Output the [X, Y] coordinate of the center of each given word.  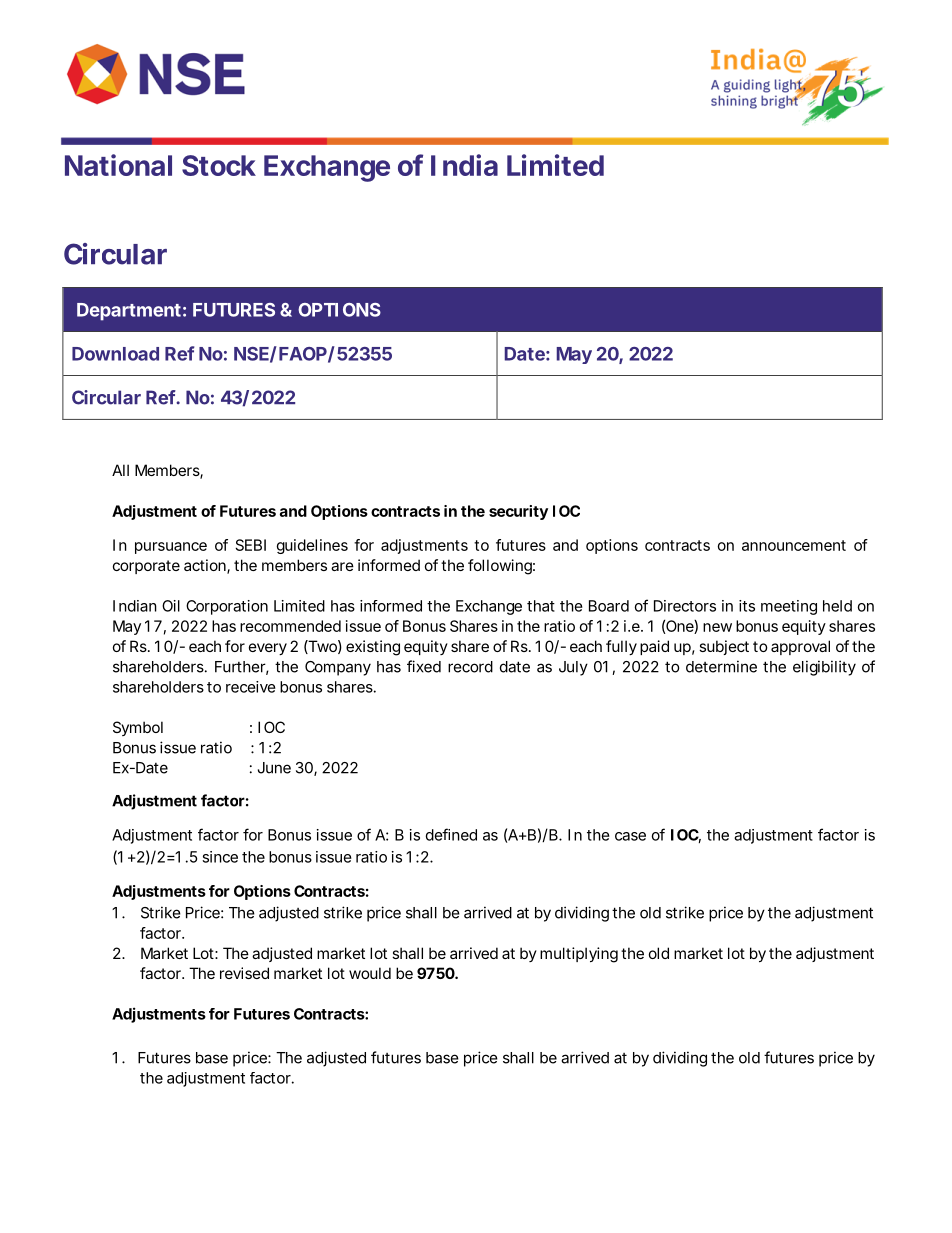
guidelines [312, 546]
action [206, 566]
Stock [219, 165]
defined [451, 834]
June [274, 768]
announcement [794, 545]
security [518, 512]
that [541, 606]
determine [721, 666]
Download [115, 354]
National [118, 165]
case [630, 836]
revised [244, 973]
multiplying [579, 955]
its [747, 606]
